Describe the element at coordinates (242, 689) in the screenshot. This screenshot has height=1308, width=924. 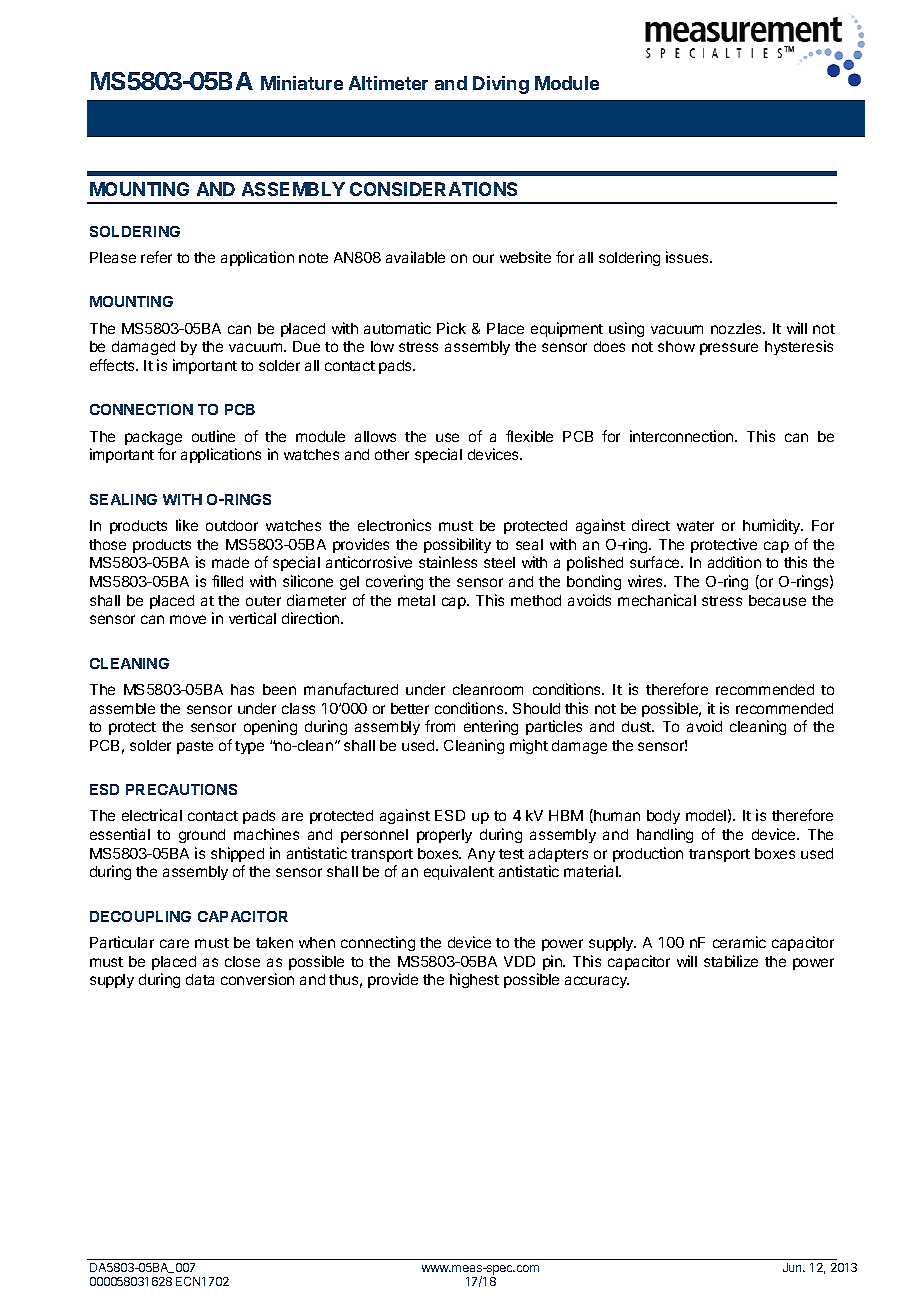
I see `has` at that location.
